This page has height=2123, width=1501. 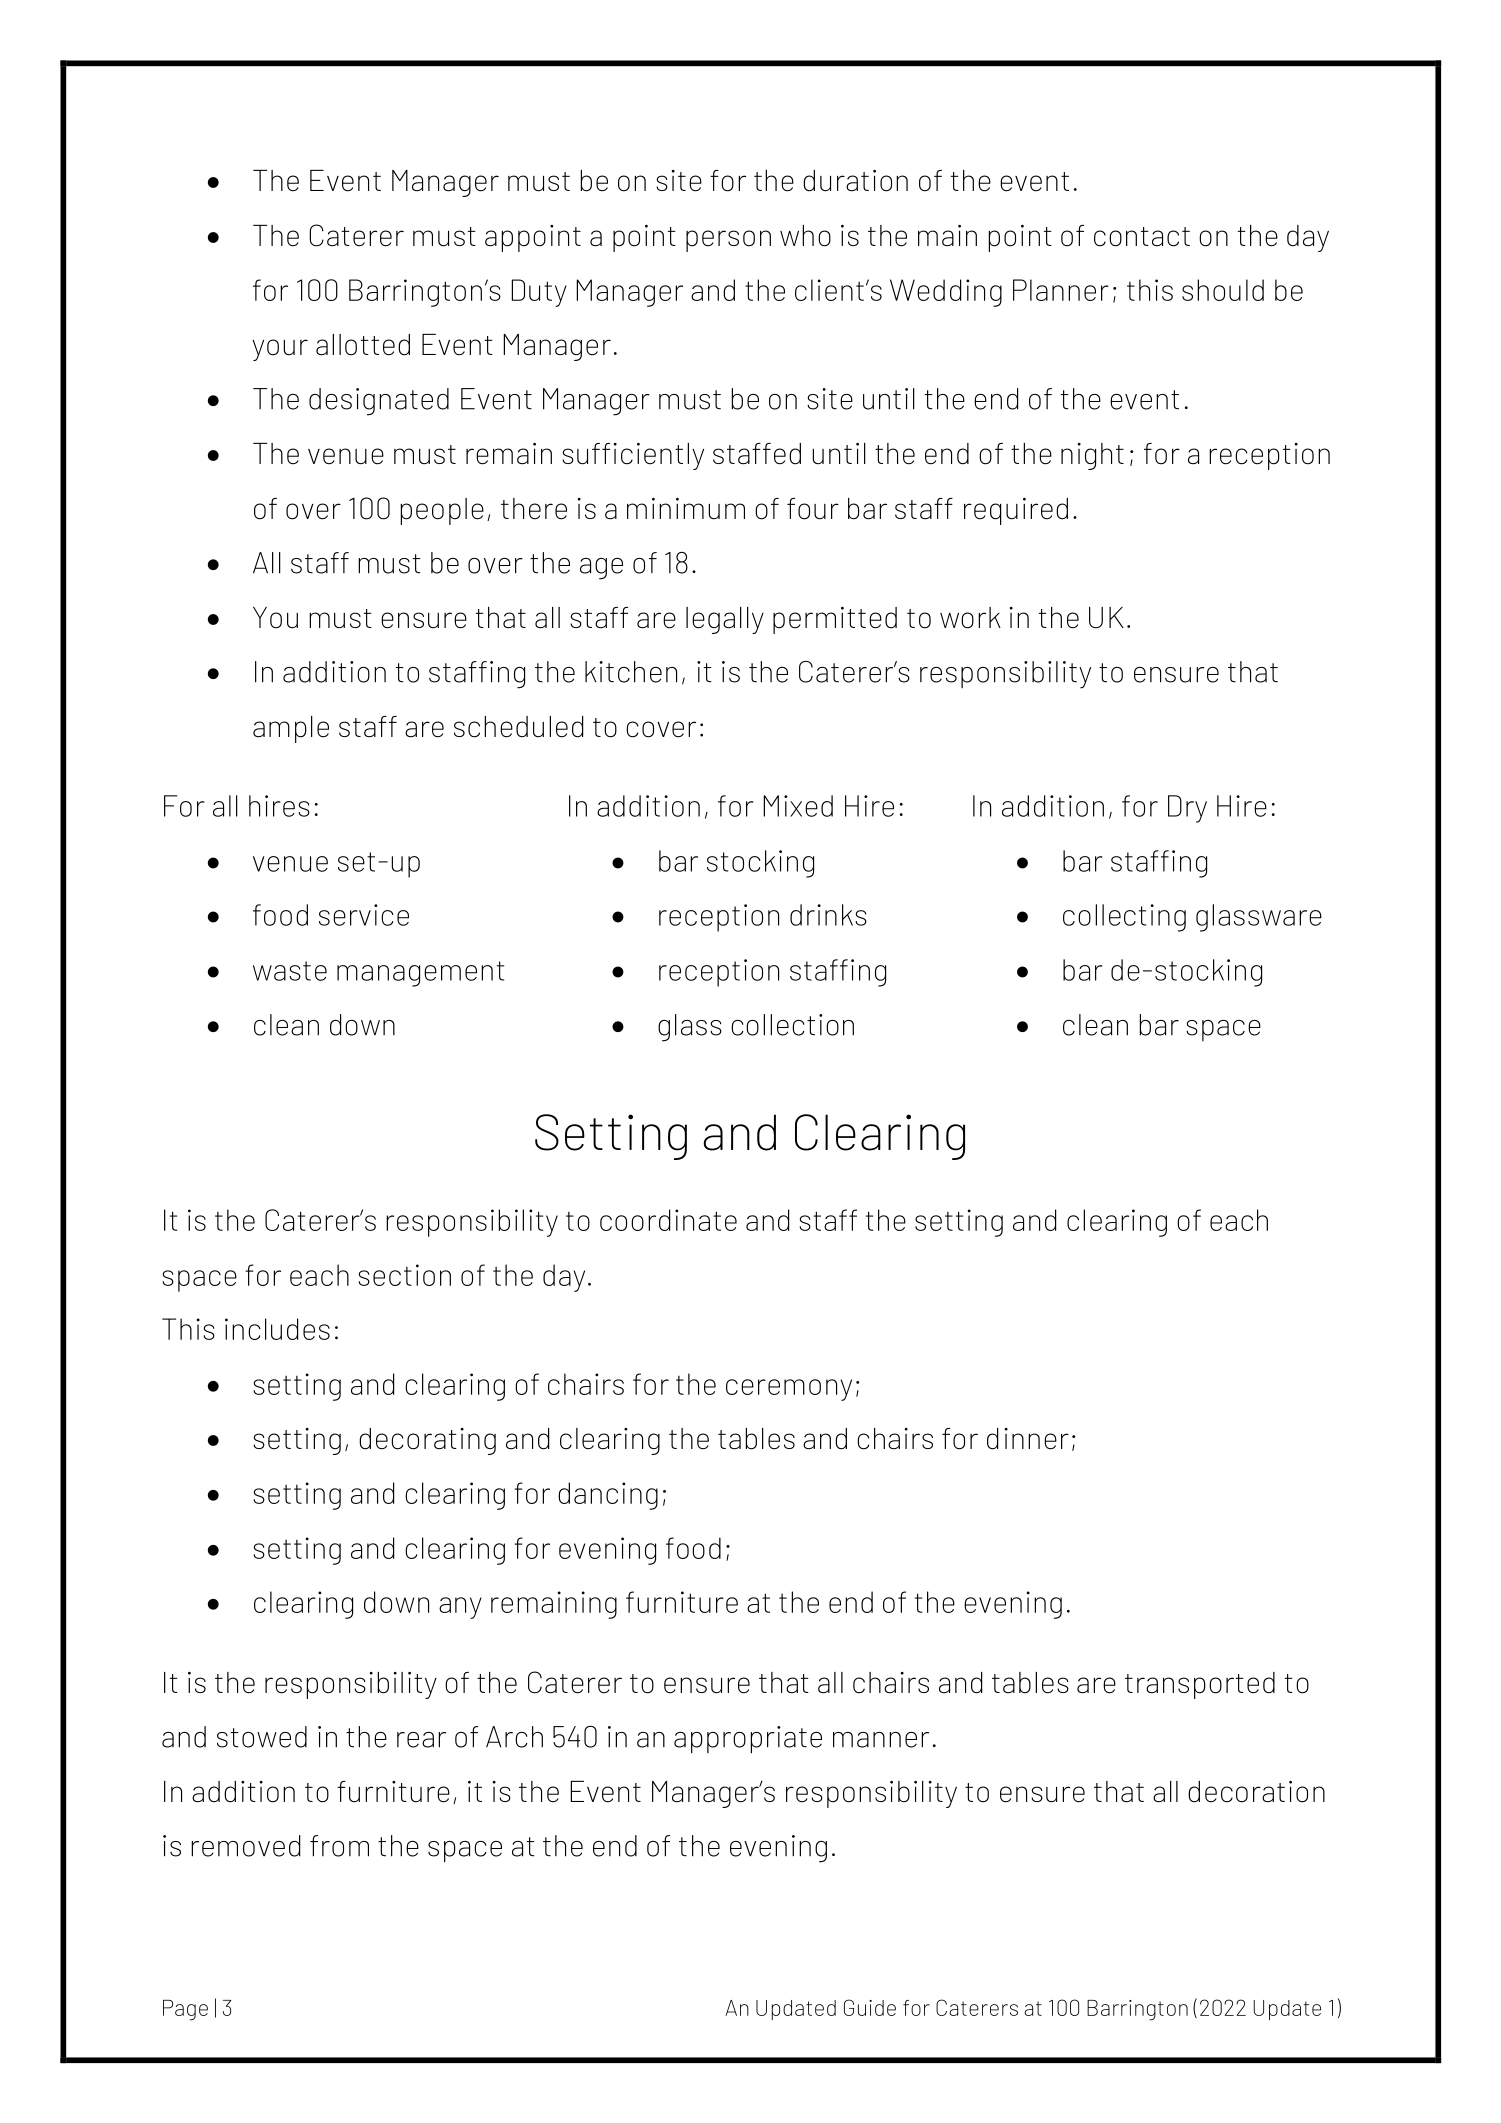 I want to click on contact, so click(x=1142, y=237).
